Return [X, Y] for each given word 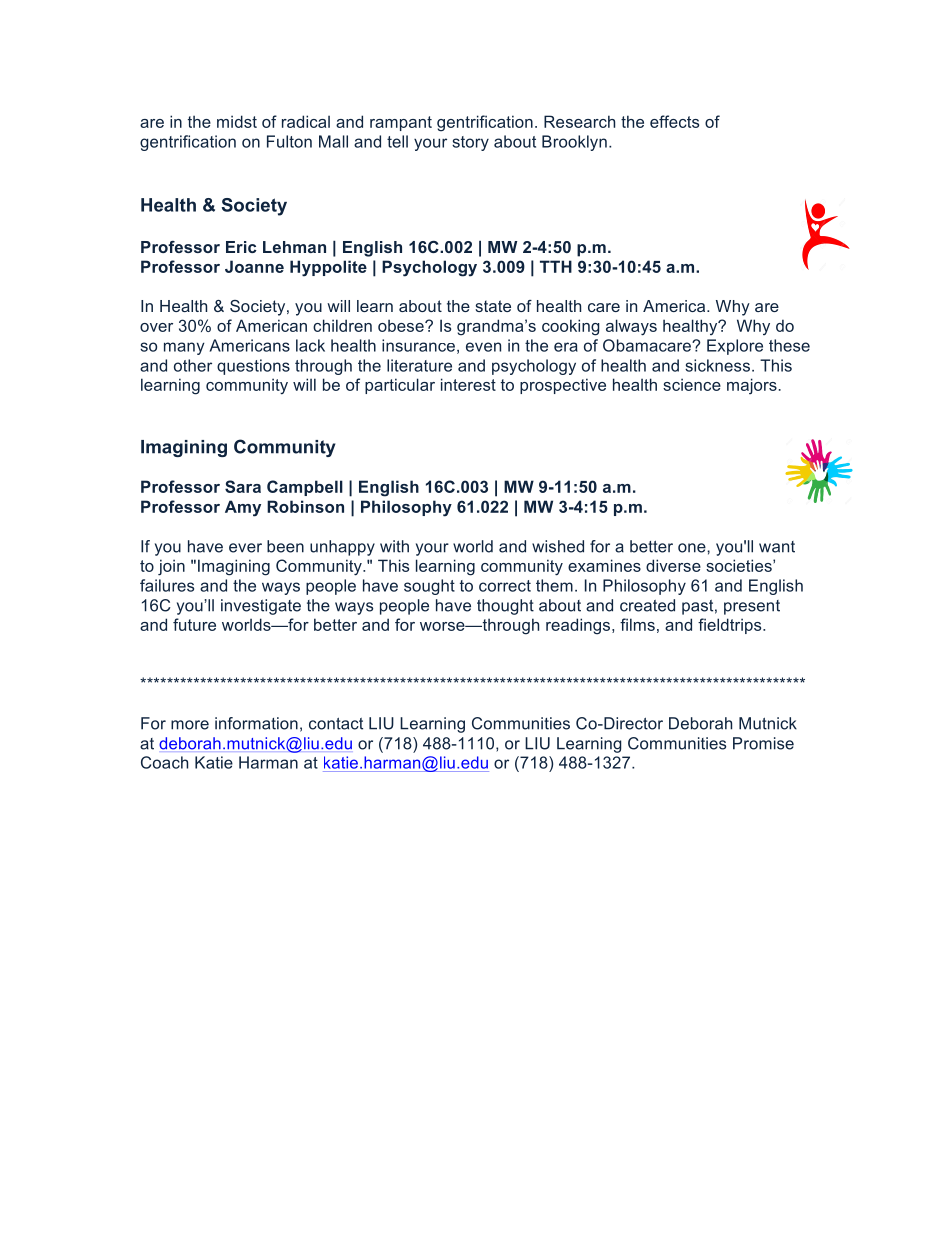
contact [336, 724]
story [470, 143]
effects [674, 121]
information [256, 723]
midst [237, 121]
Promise [763, 743]
